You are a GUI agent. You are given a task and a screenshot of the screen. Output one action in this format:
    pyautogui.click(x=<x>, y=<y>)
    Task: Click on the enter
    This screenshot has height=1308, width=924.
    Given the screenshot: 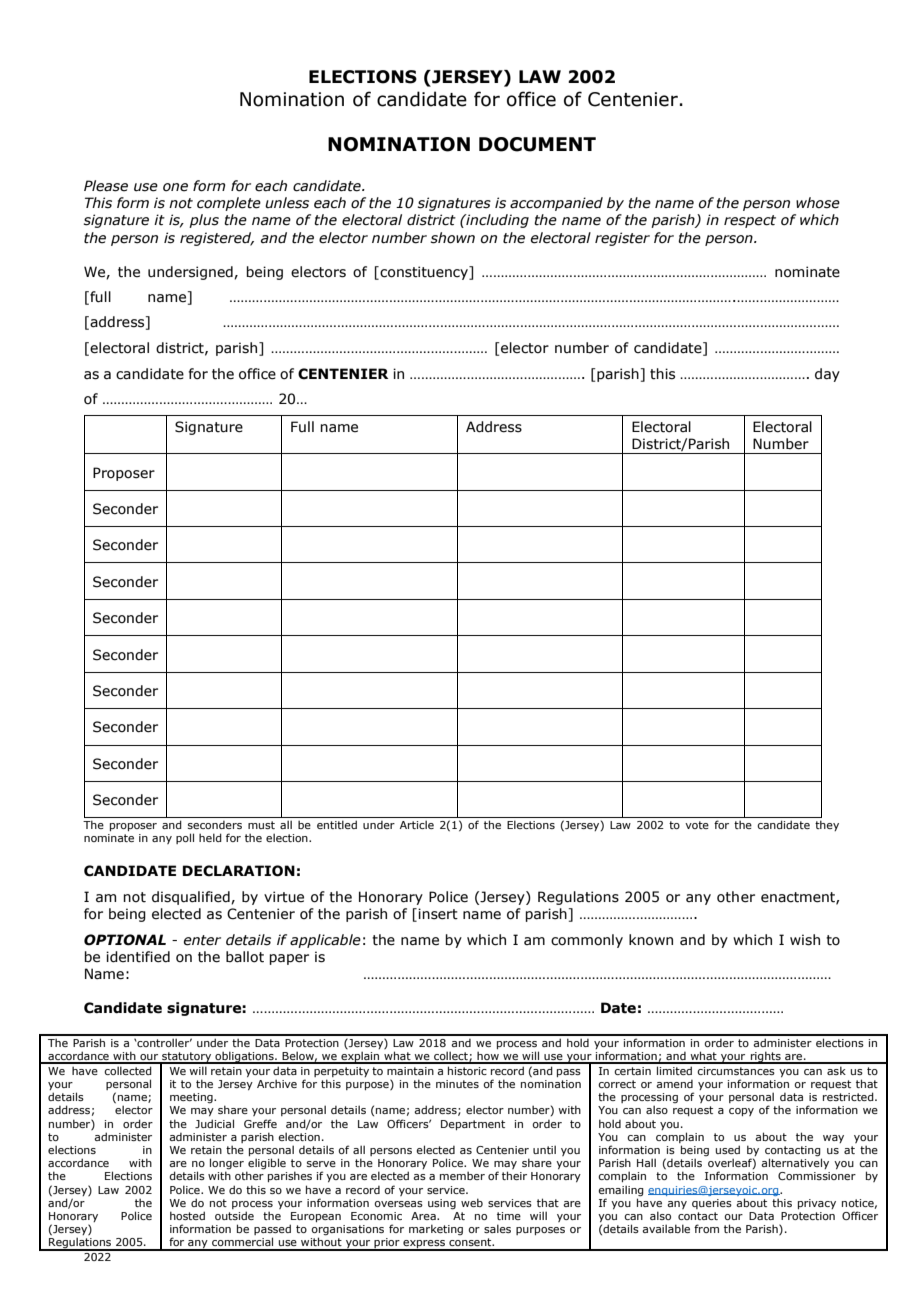 What is the action you would take?
    pyautogui.click(x=202, y=940)
